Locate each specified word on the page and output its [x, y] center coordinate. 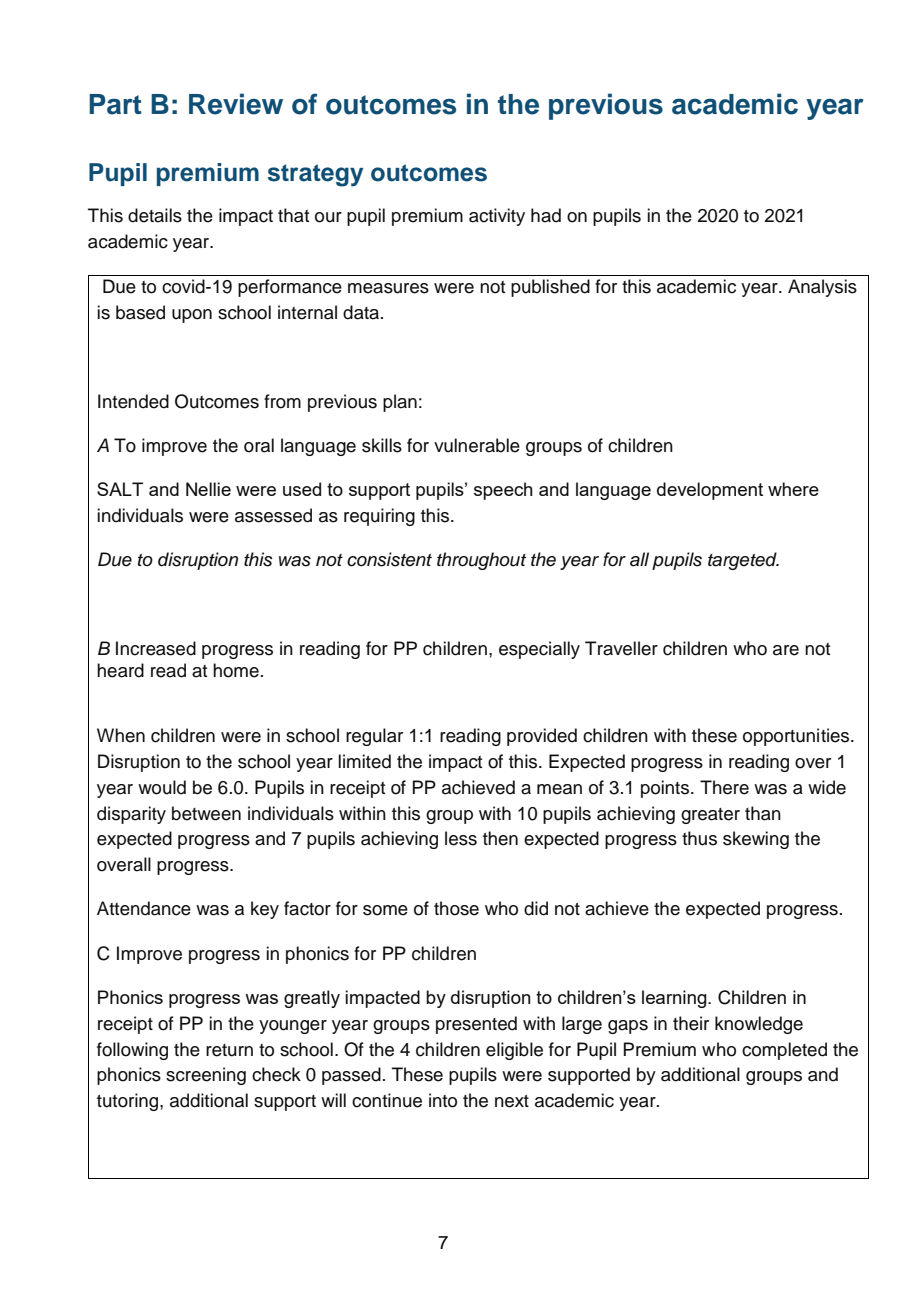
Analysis [822, 288]
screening [206, 1076]
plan [400, 403]
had [546, 215]
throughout [481, 561]
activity [497, 217]
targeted [743, 561]
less [461, 838]
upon [192, 316]
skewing [756, 840]
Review [236, 104]
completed [784, 1051]
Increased [156, 648]
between [206, 813]
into [443, 1100]
